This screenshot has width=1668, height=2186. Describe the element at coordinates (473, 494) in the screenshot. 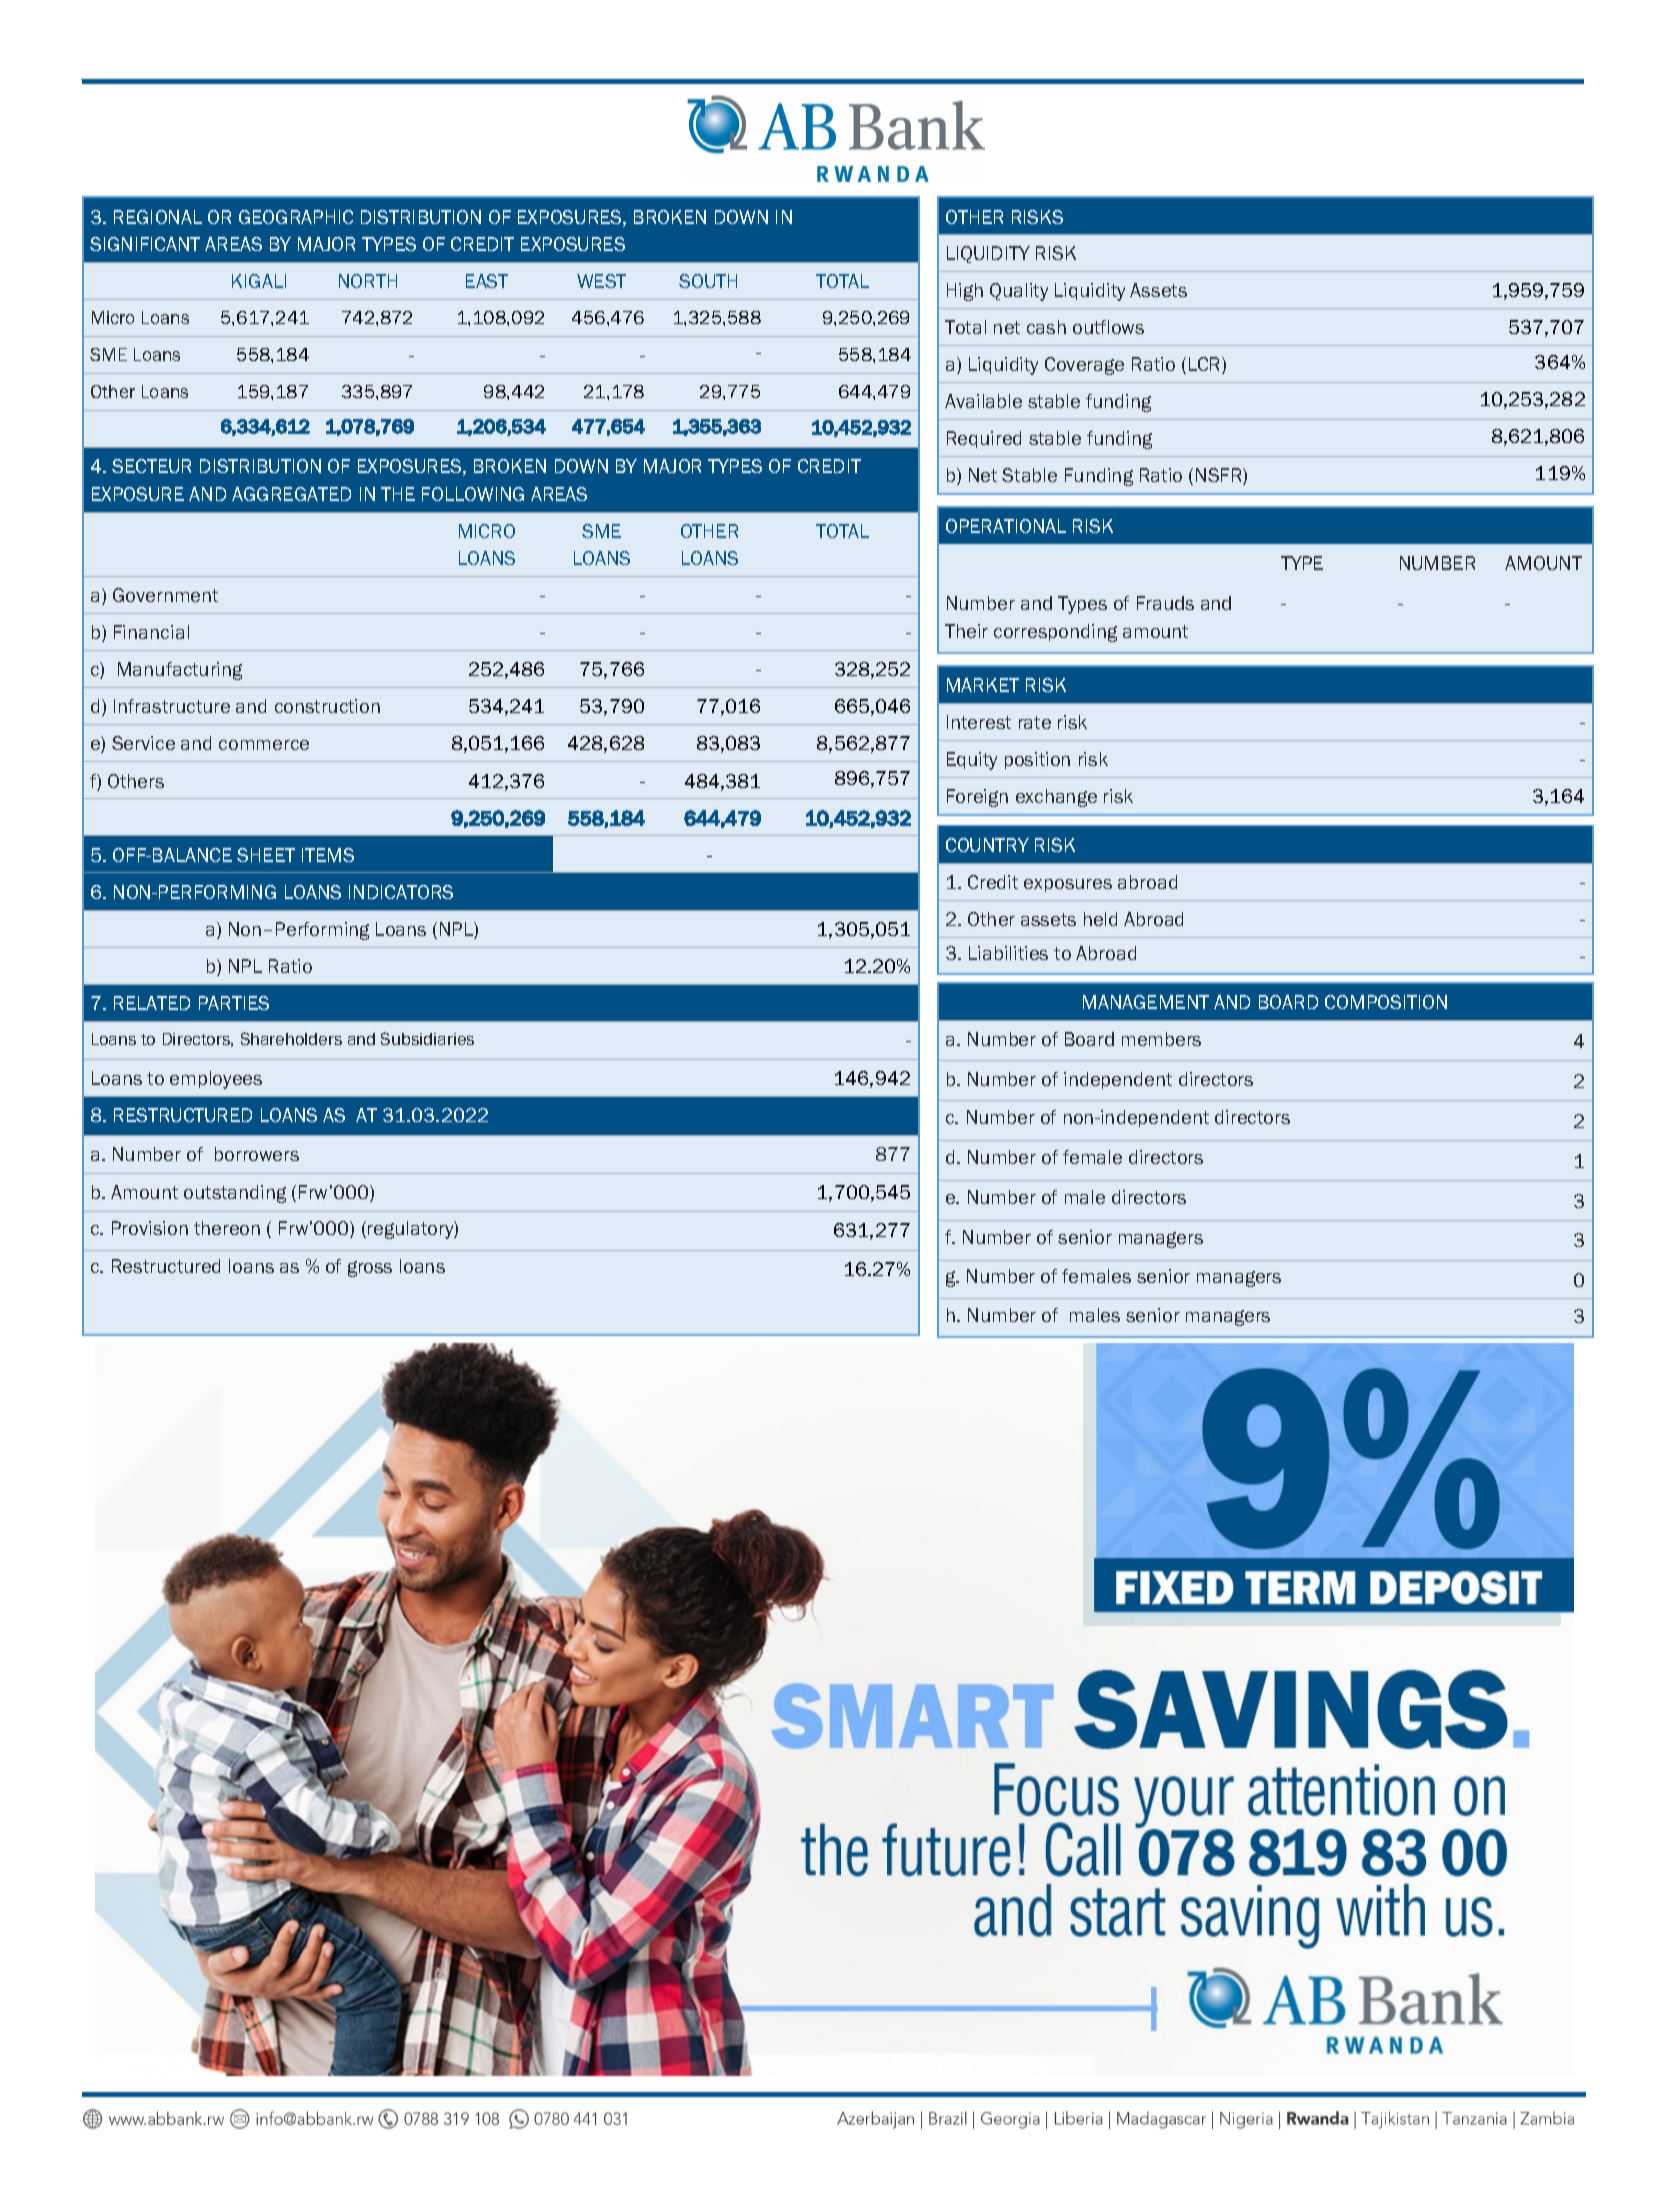

I see `FOLLOWING` at that location.
